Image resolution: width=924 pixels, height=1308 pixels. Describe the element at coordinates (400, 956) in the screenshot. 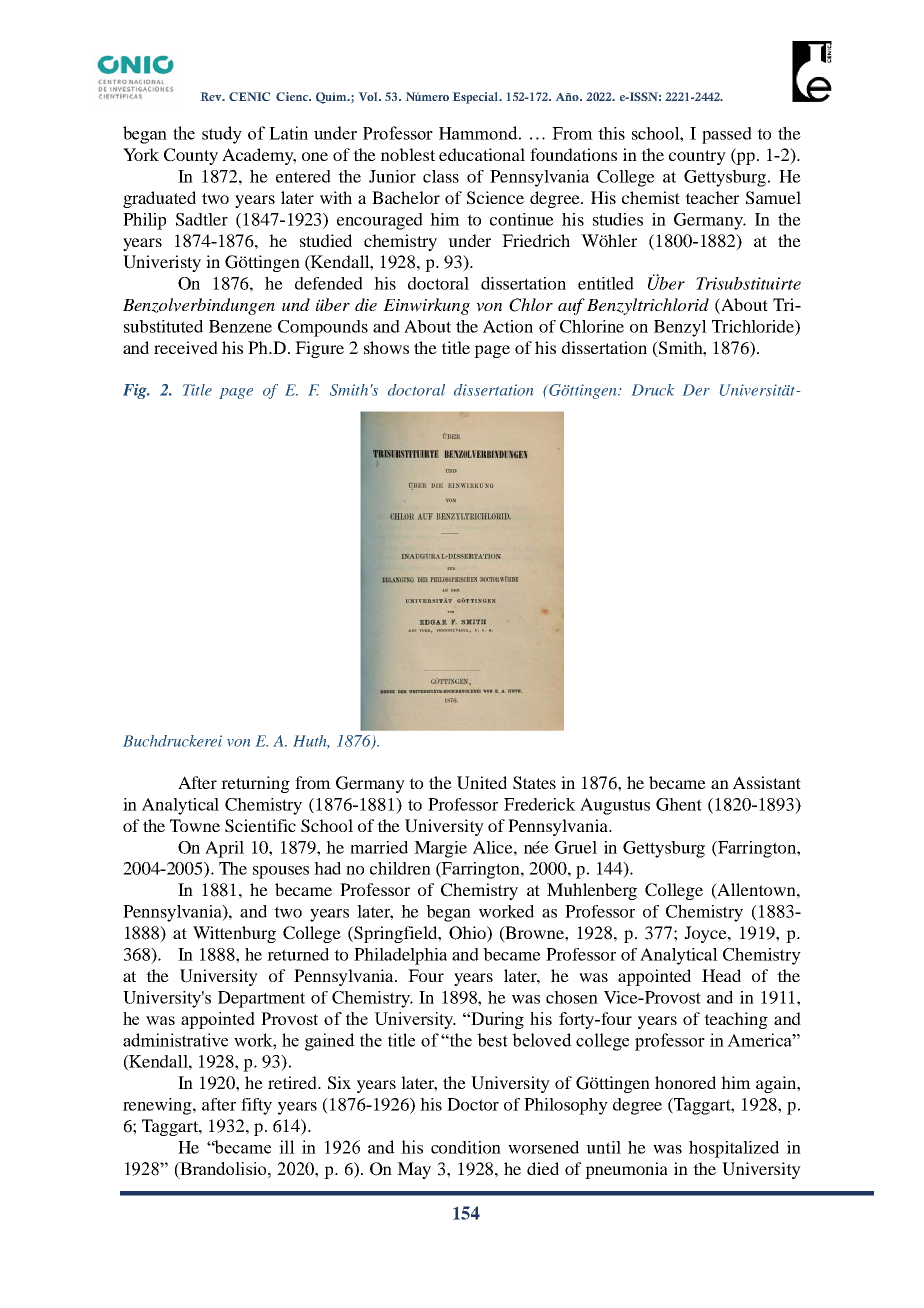

I see `Philadelphia` at that location.
